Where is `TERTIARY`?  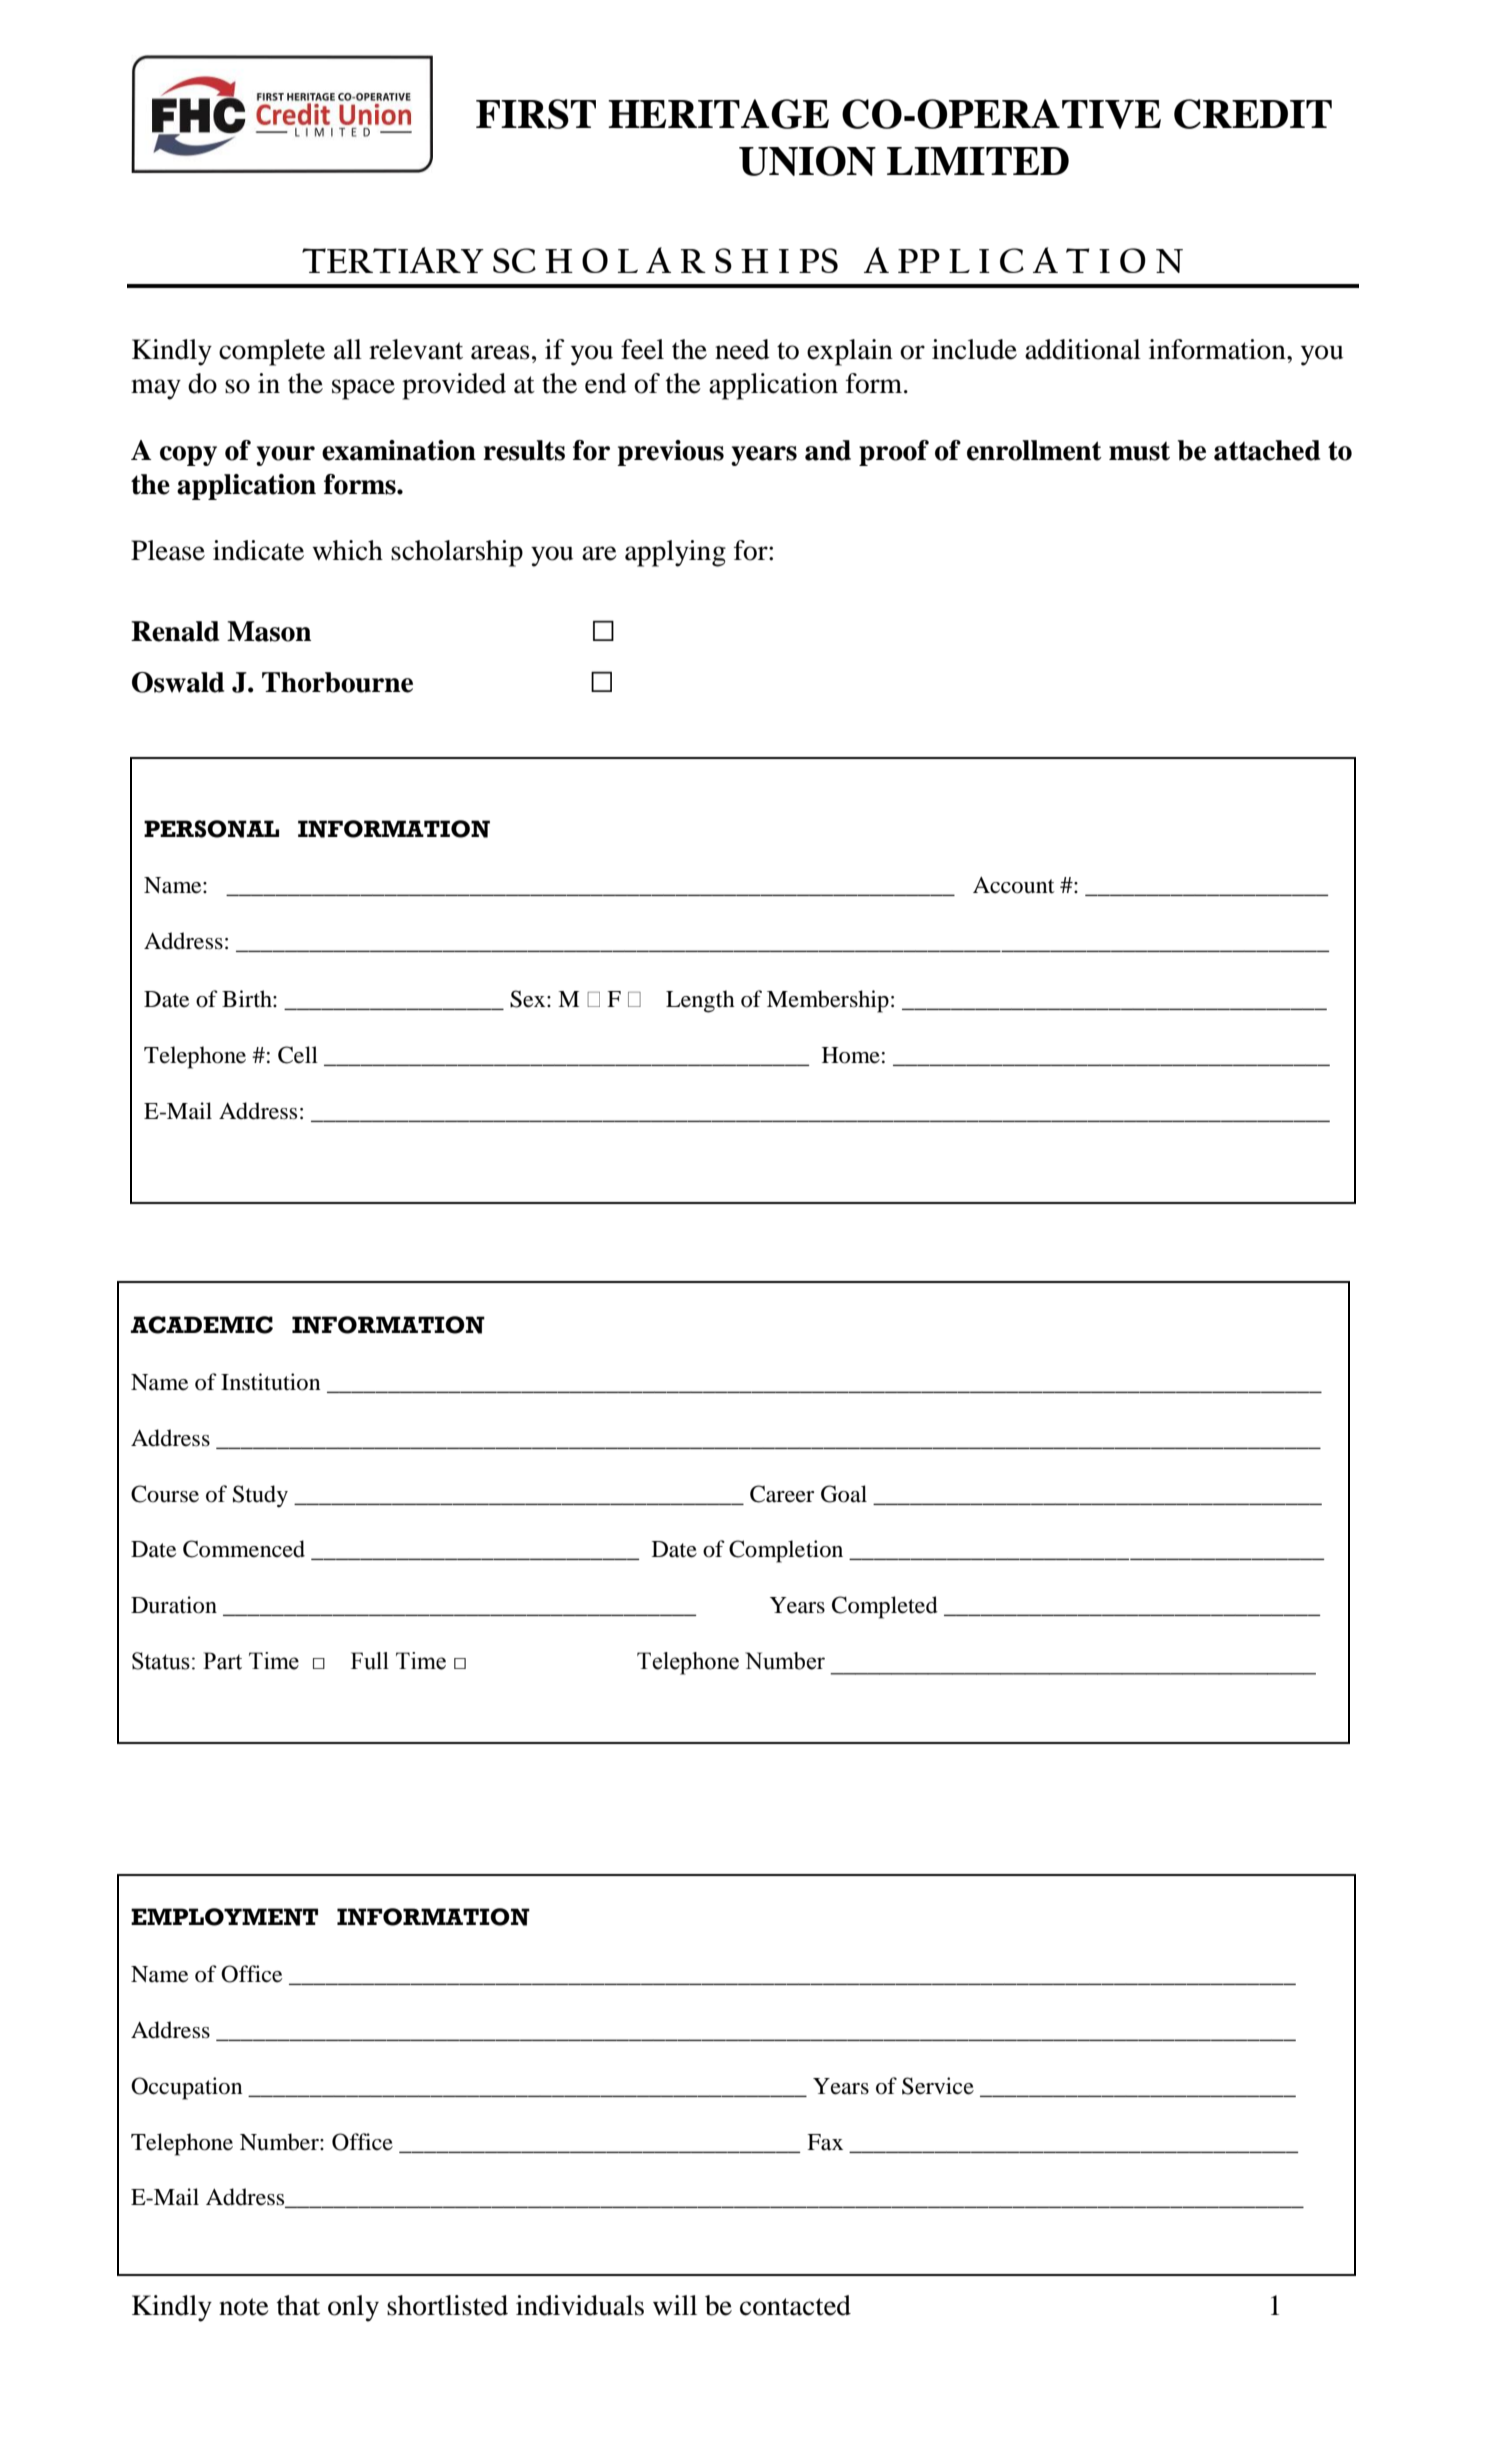 TERTIARY is located at coordinates (393, 260).
